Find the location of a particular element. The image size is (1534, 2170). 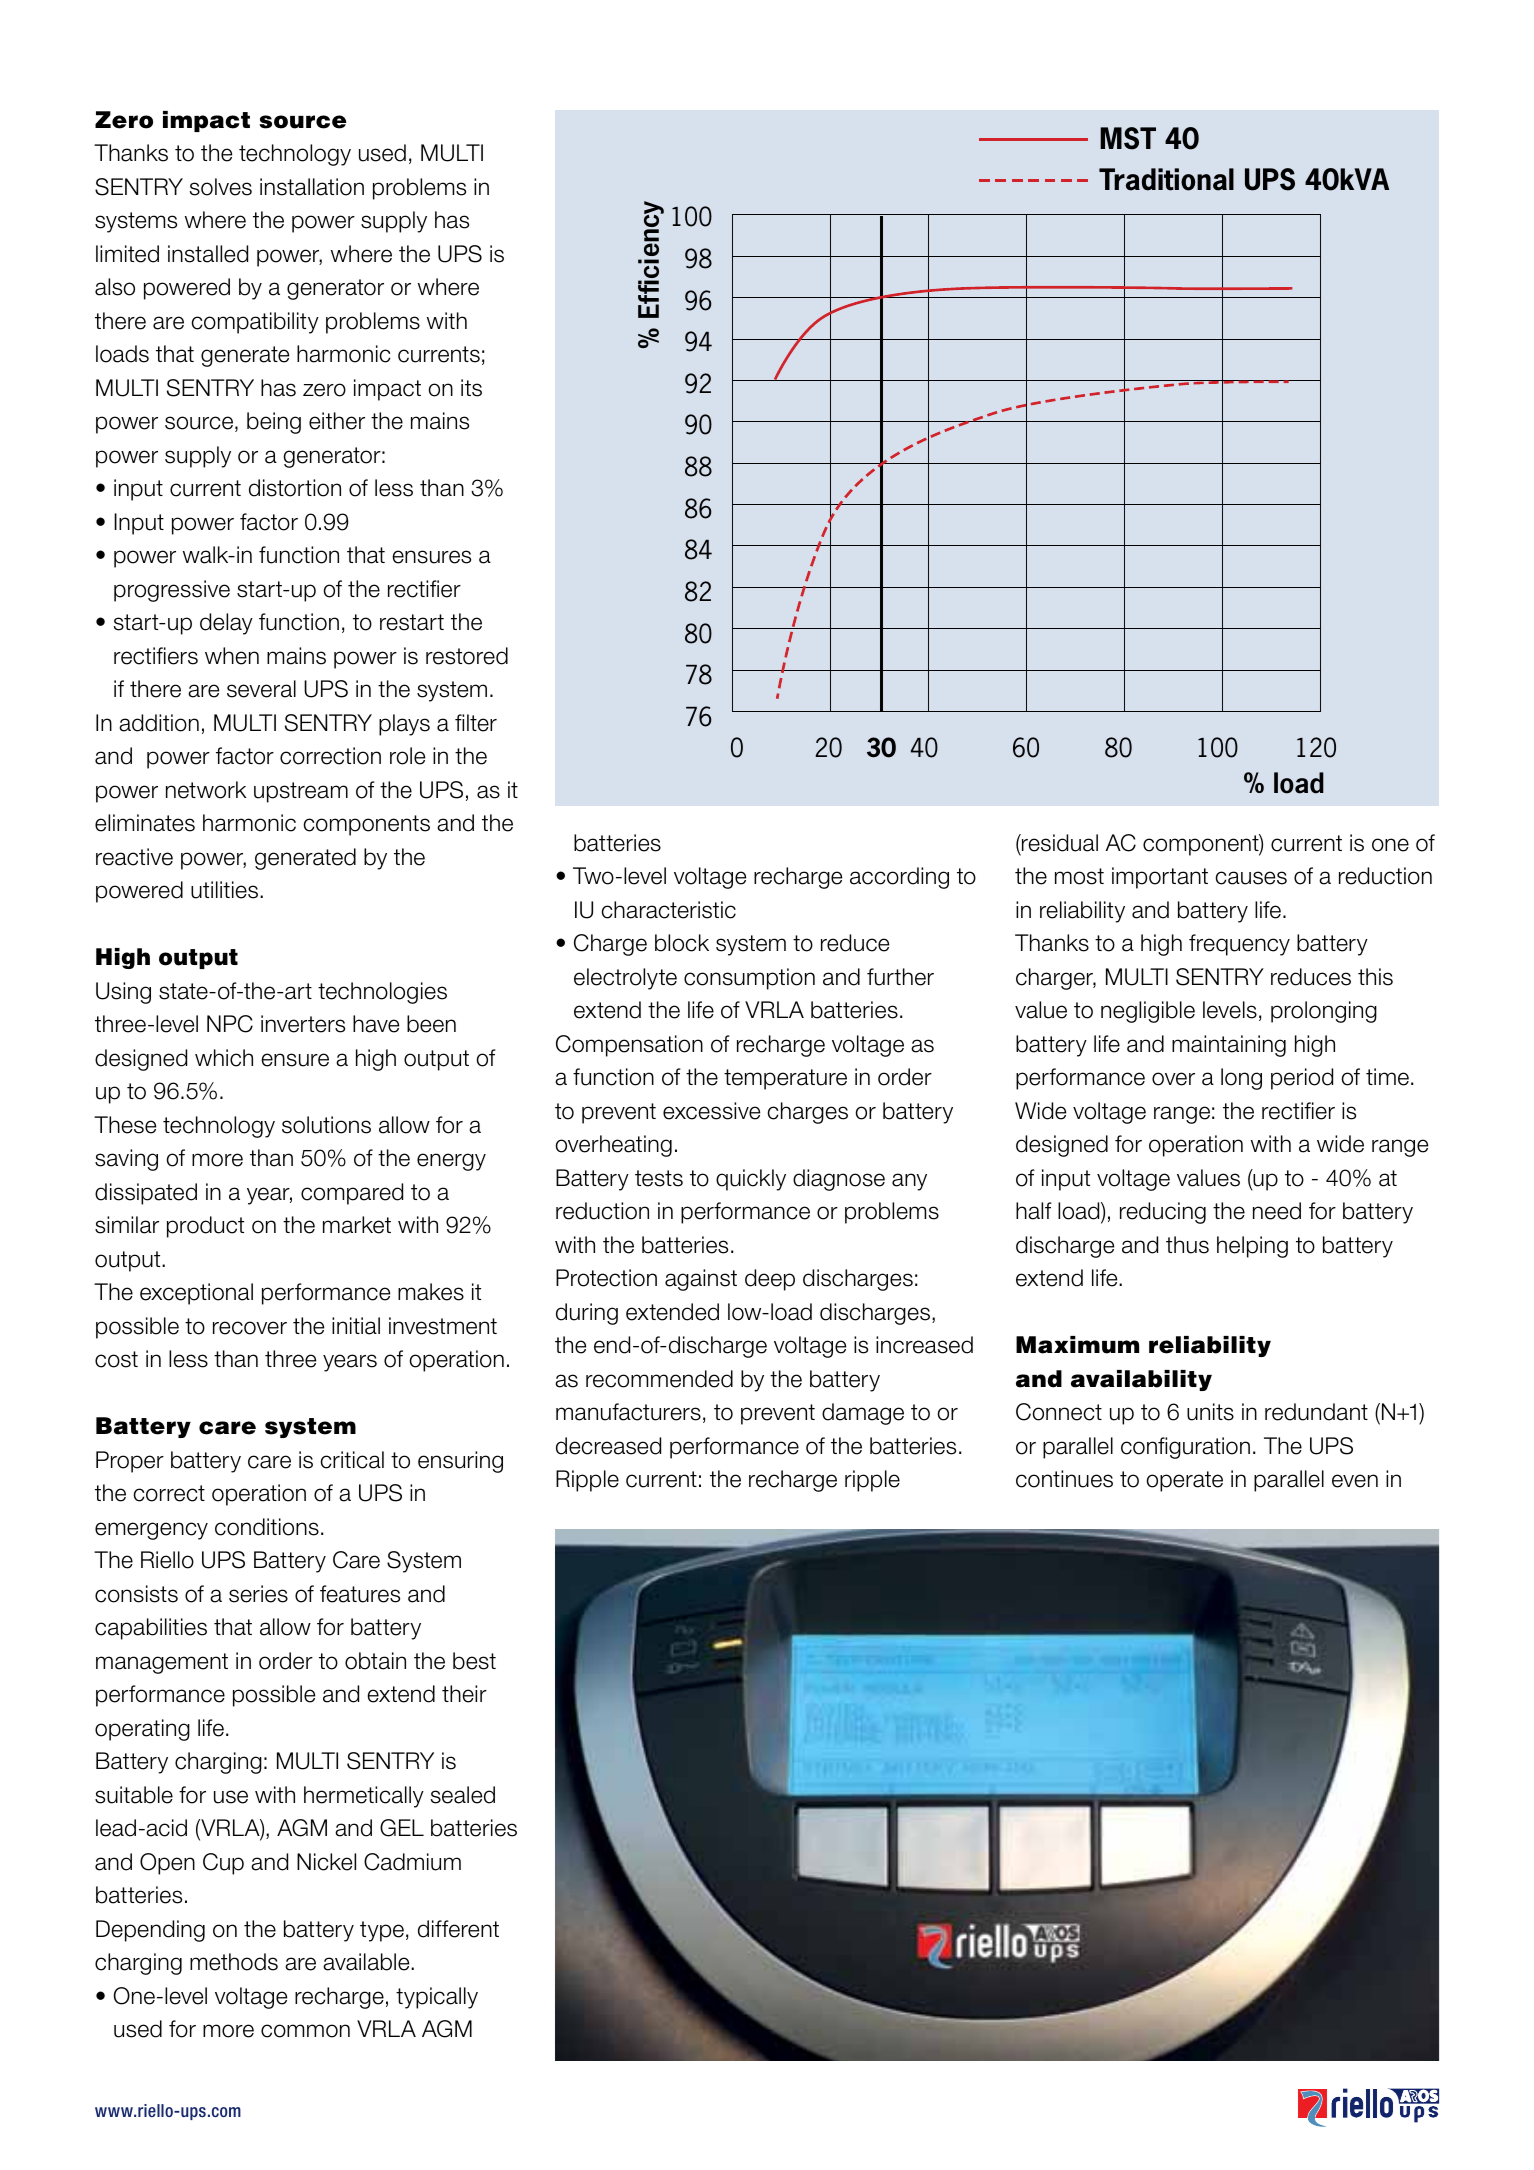

when is located at coordinates (232, 656).
